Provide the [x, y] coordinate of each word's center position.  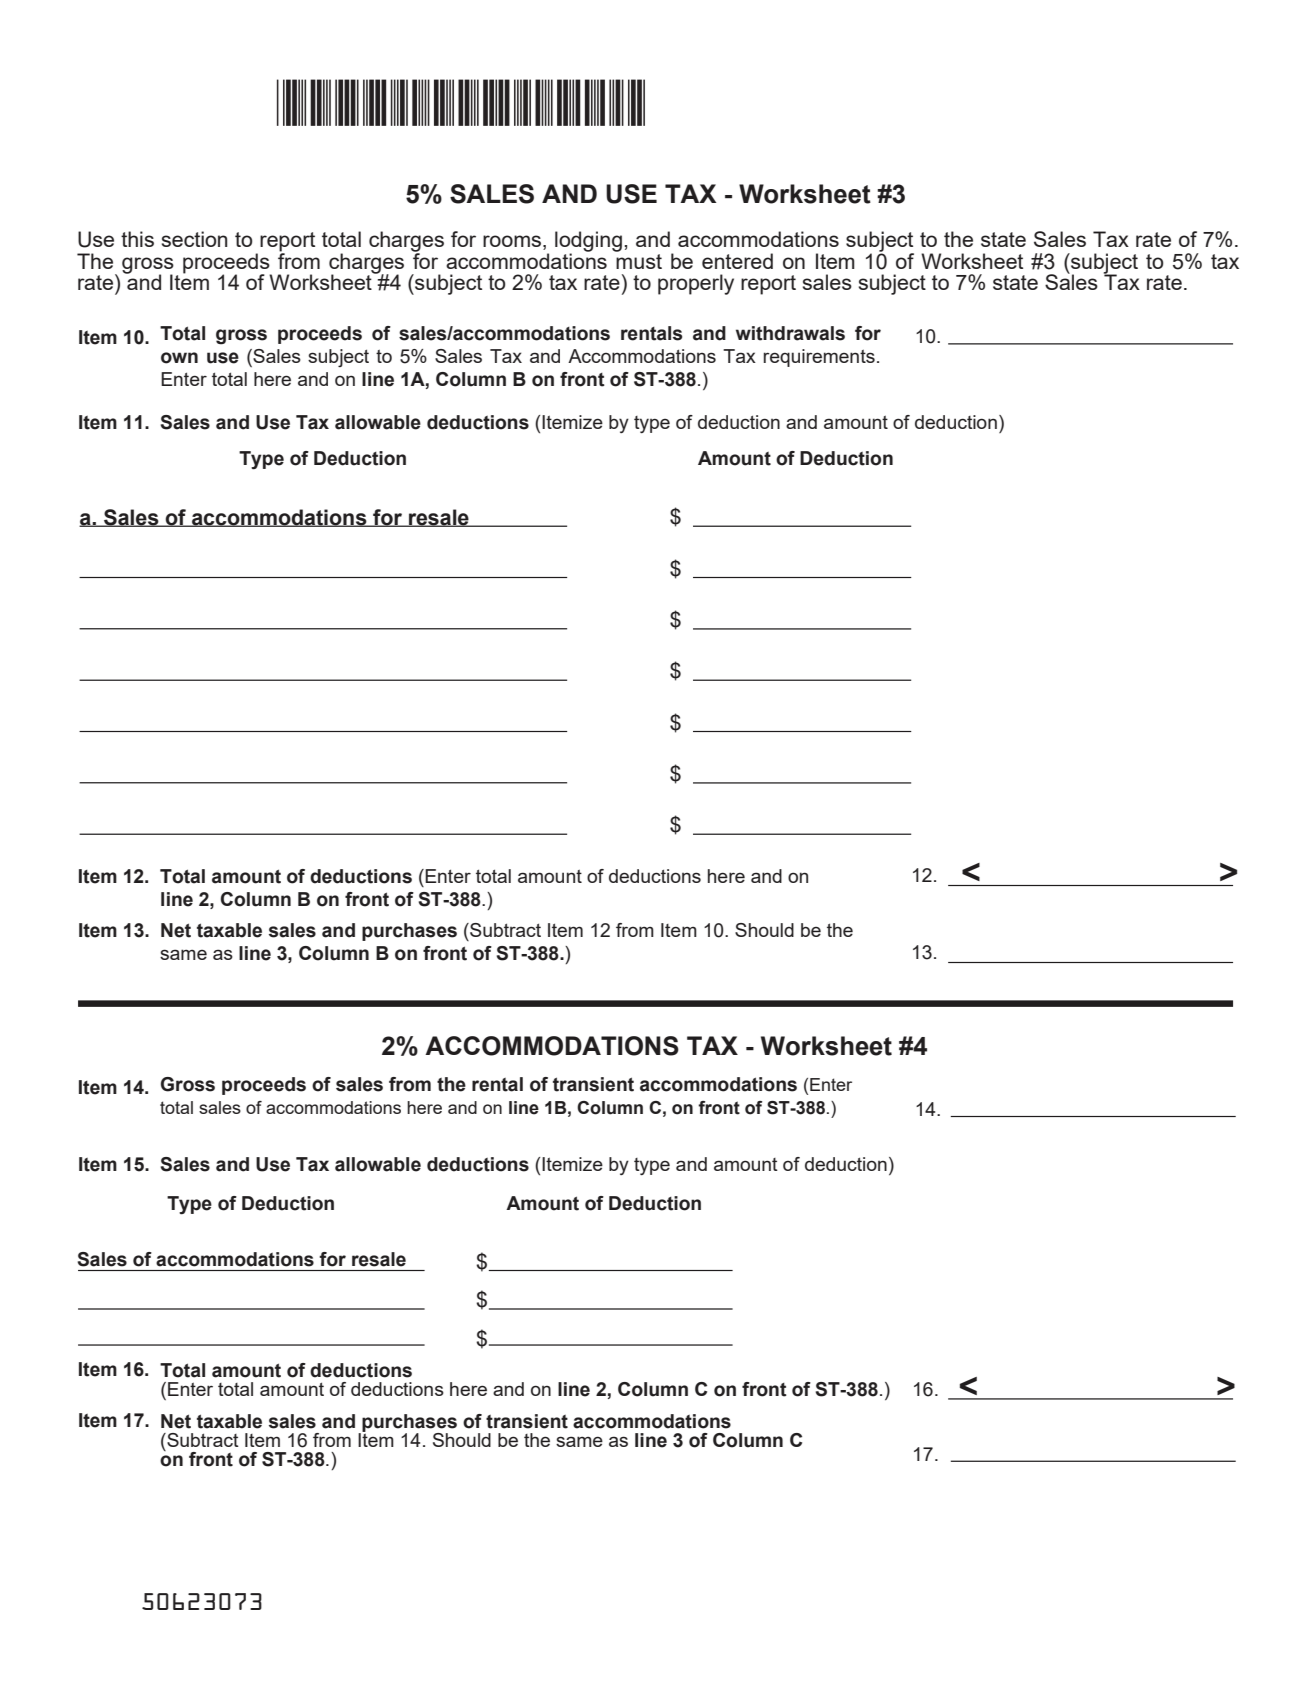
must [638, 260]
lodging [588, 242]
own [179, 358]
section [194, 239]
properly [696, 284]
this [137, 239]
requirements [819, 358]
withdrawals [790, 333]
